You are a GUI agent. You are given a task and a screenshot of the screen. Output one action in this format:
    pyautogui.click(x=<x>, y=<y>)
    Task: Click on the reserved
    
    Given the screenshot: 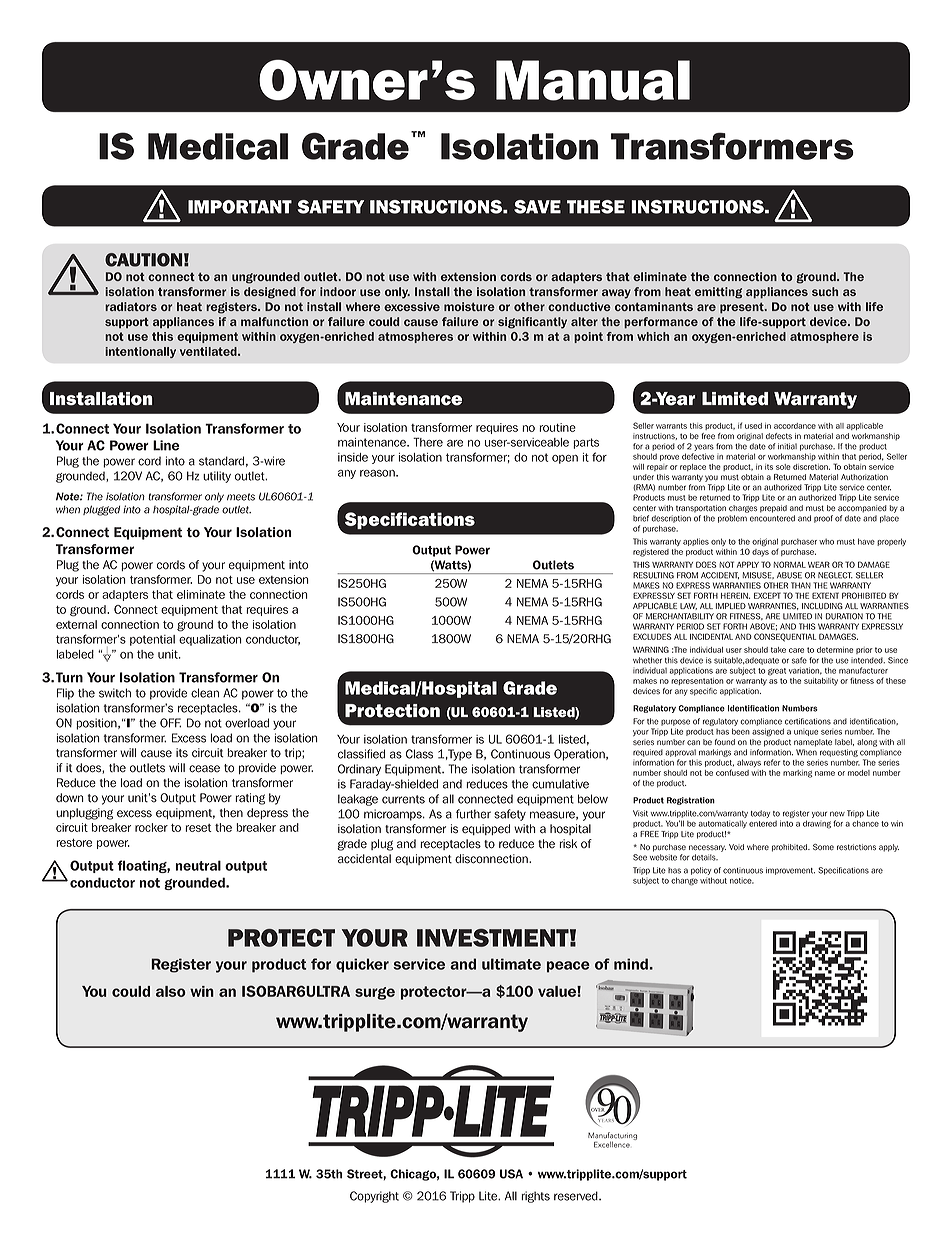 What is the action you would take?
    pyautogui.click(x=577, y=1196)
